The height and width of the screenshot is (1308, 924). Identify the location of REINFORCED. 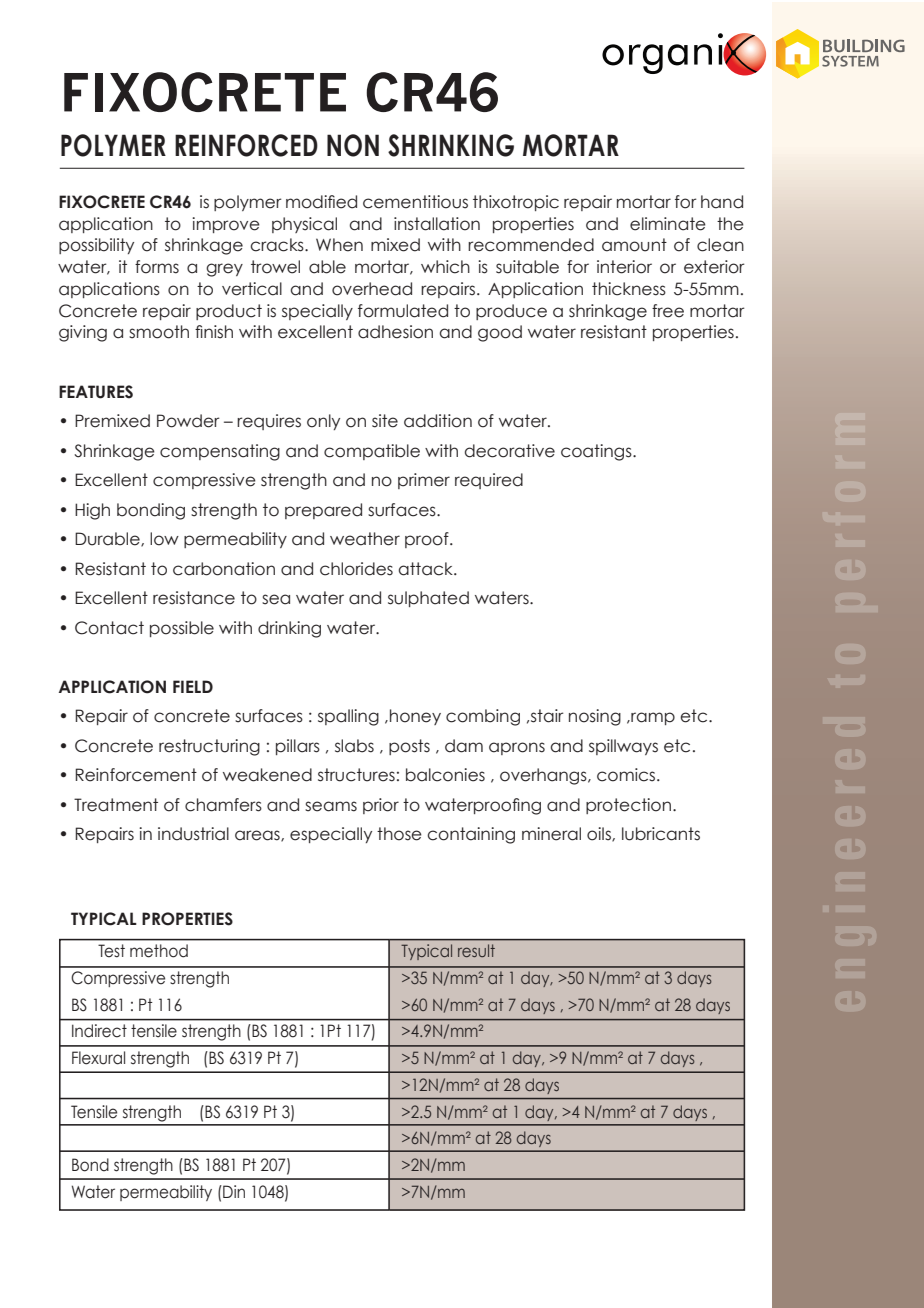
(246, 145).
